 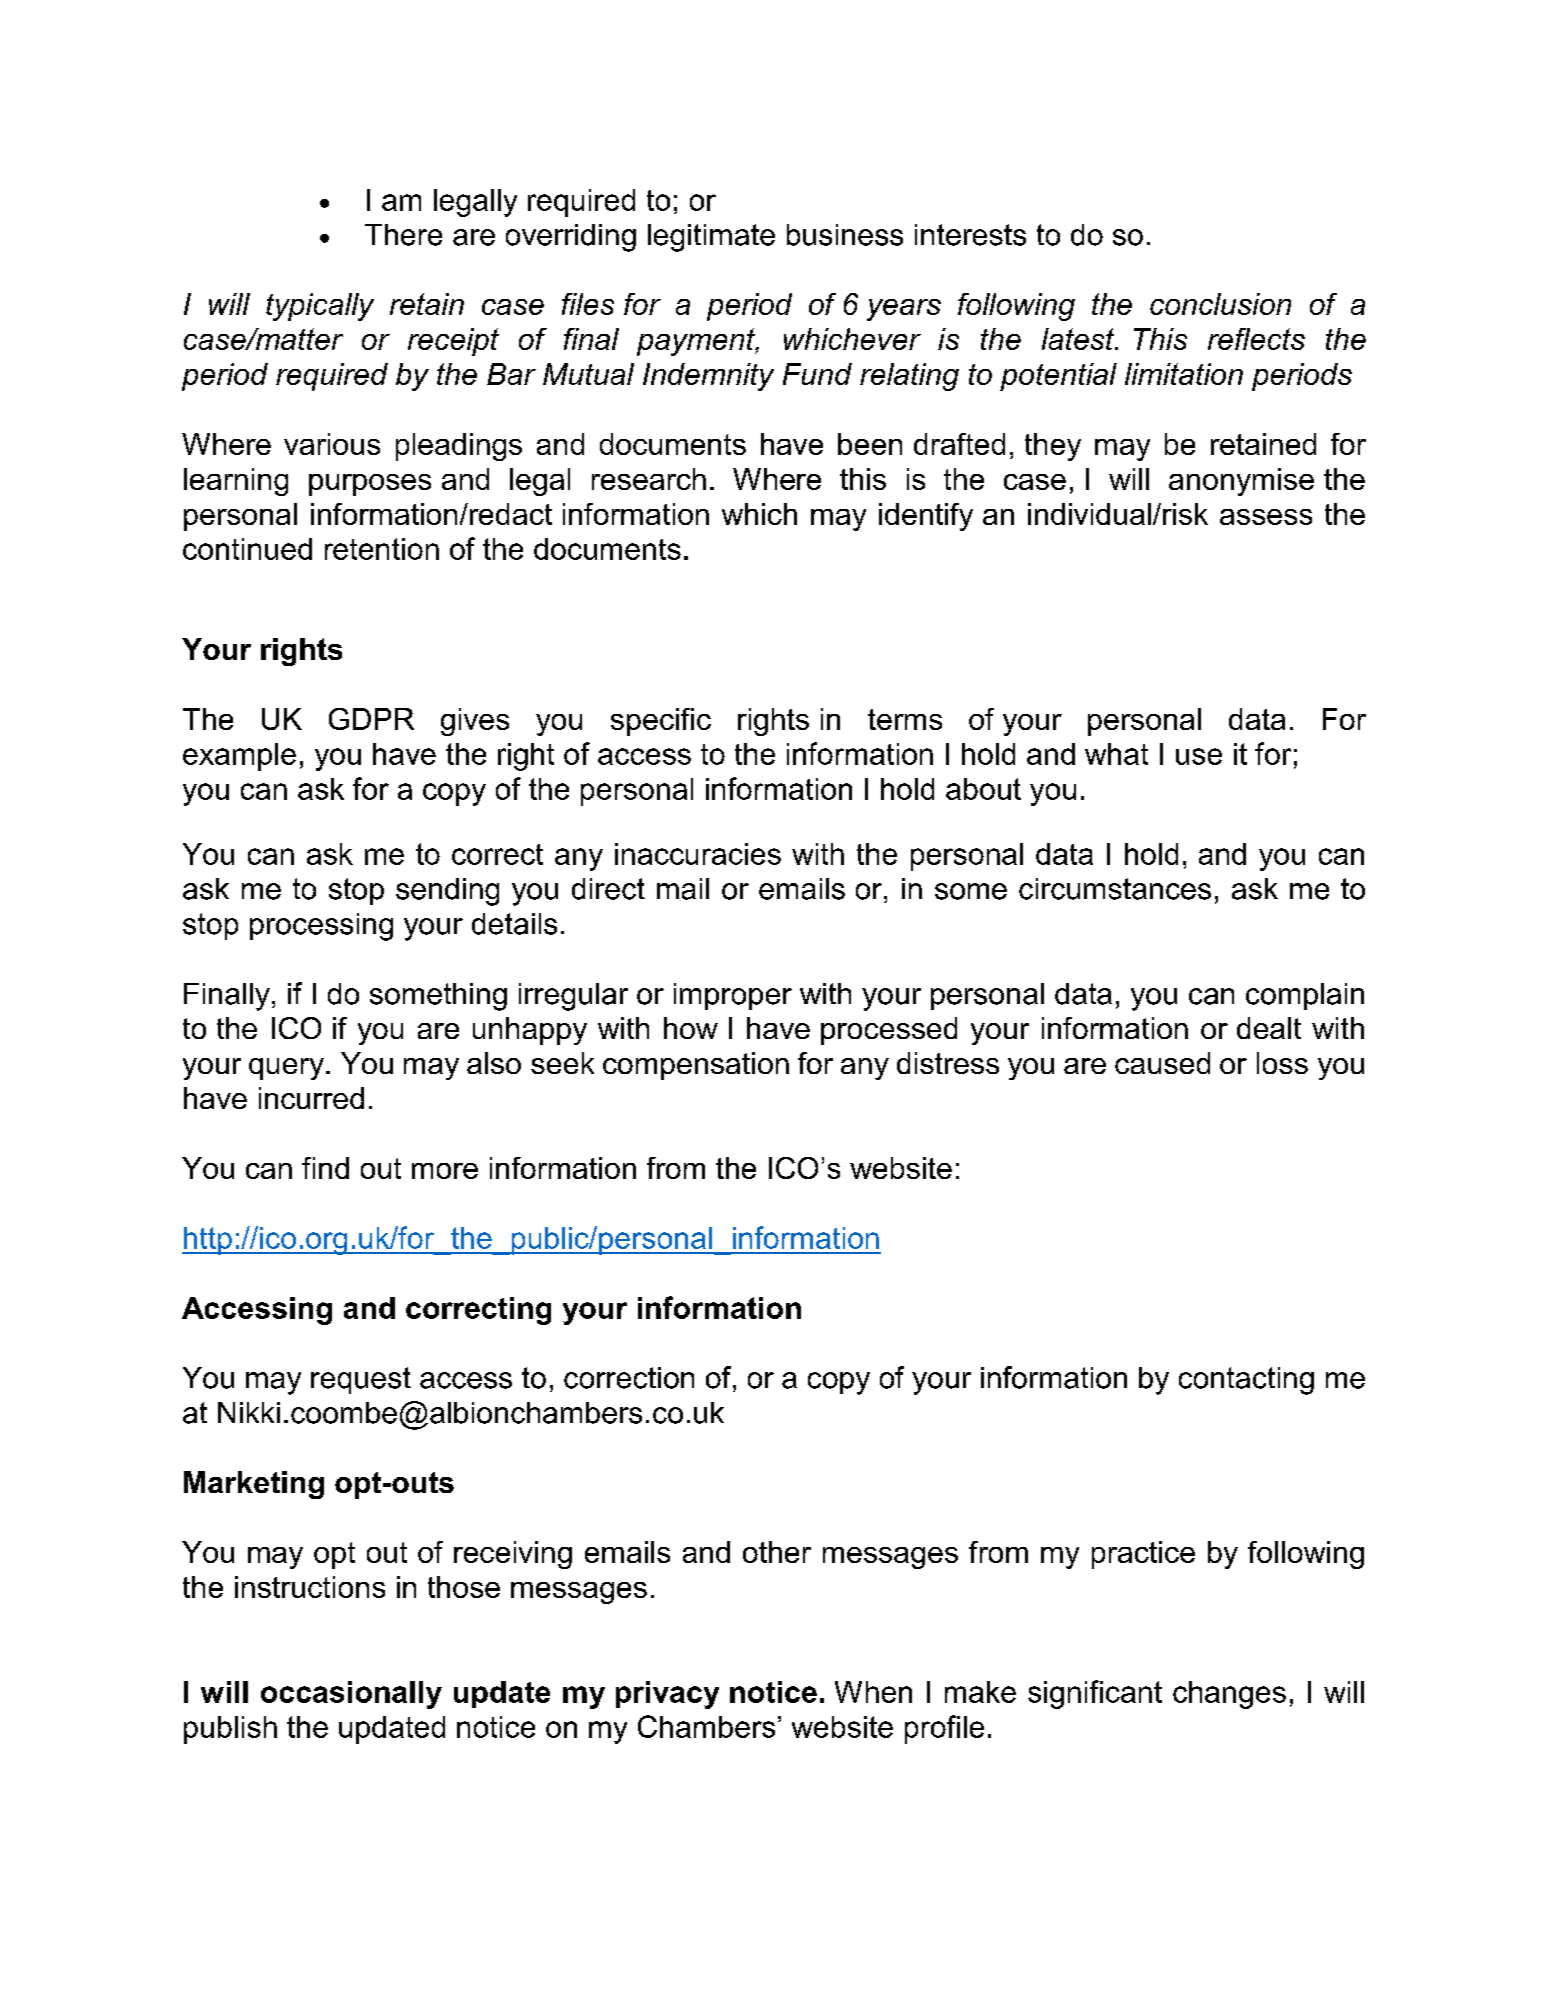 What do you see at coordinates (1269, 1028) in the page?
I see `dealt` at bounding box center [1269, 1028].
